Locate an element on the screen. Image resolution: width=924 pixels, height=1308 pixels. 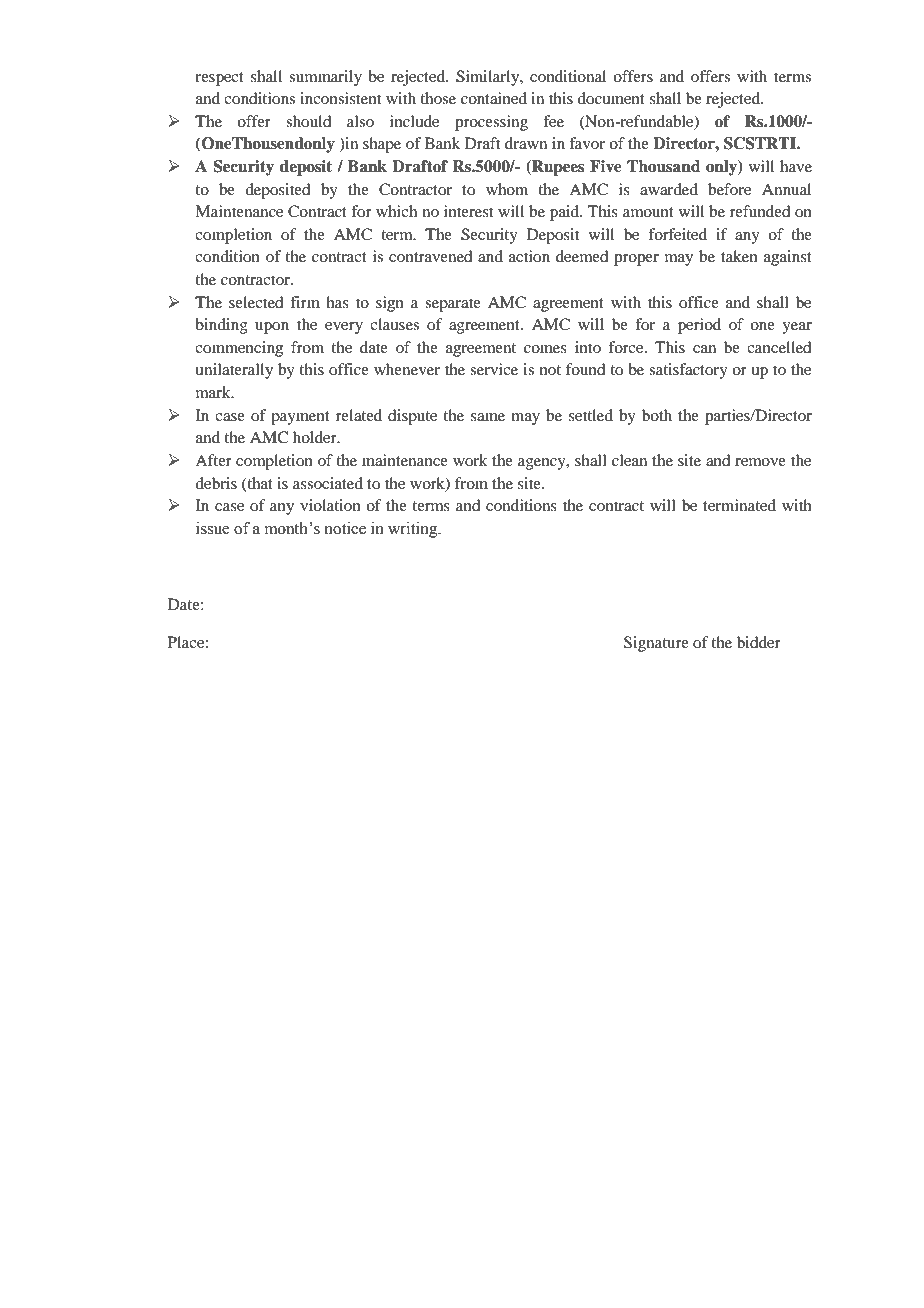
notice is located at coordinates (345, 528).
